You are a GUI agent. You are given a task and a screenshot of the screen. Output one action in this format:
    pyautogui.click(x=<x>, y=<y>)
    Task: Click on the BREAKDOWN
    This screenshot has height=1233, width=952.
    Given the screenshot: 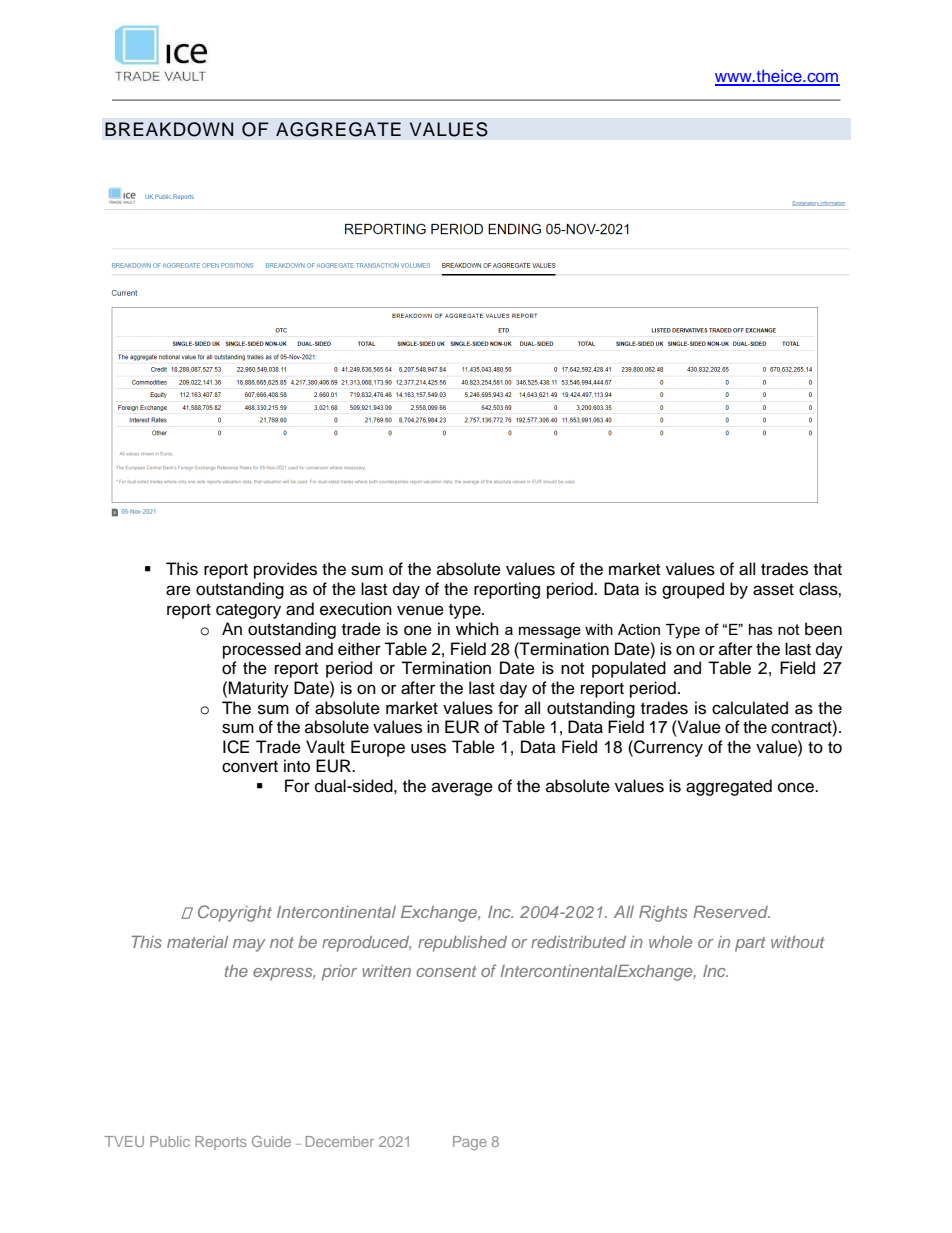 What is the action you would take?
    pyautogui.click(x=169, y=129)
